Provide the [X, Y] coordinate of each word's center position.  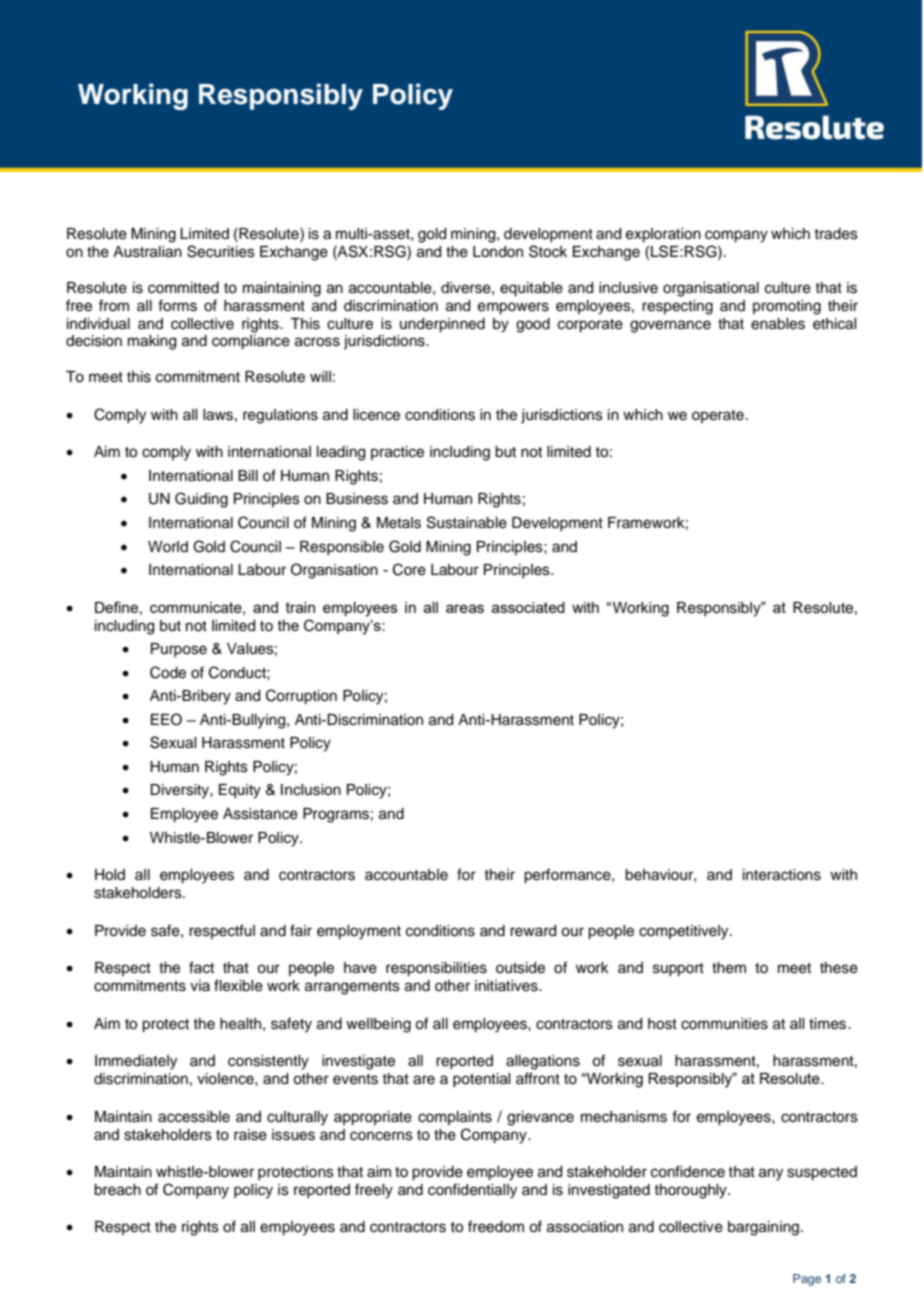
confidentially [472, 1191]
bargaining [763, 1228]
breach [117, 1190]
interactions [782, 875]
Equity [240, 791]
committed [183, 288]
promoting [787, 307]
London [498, 252]
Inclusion [311, 790]
